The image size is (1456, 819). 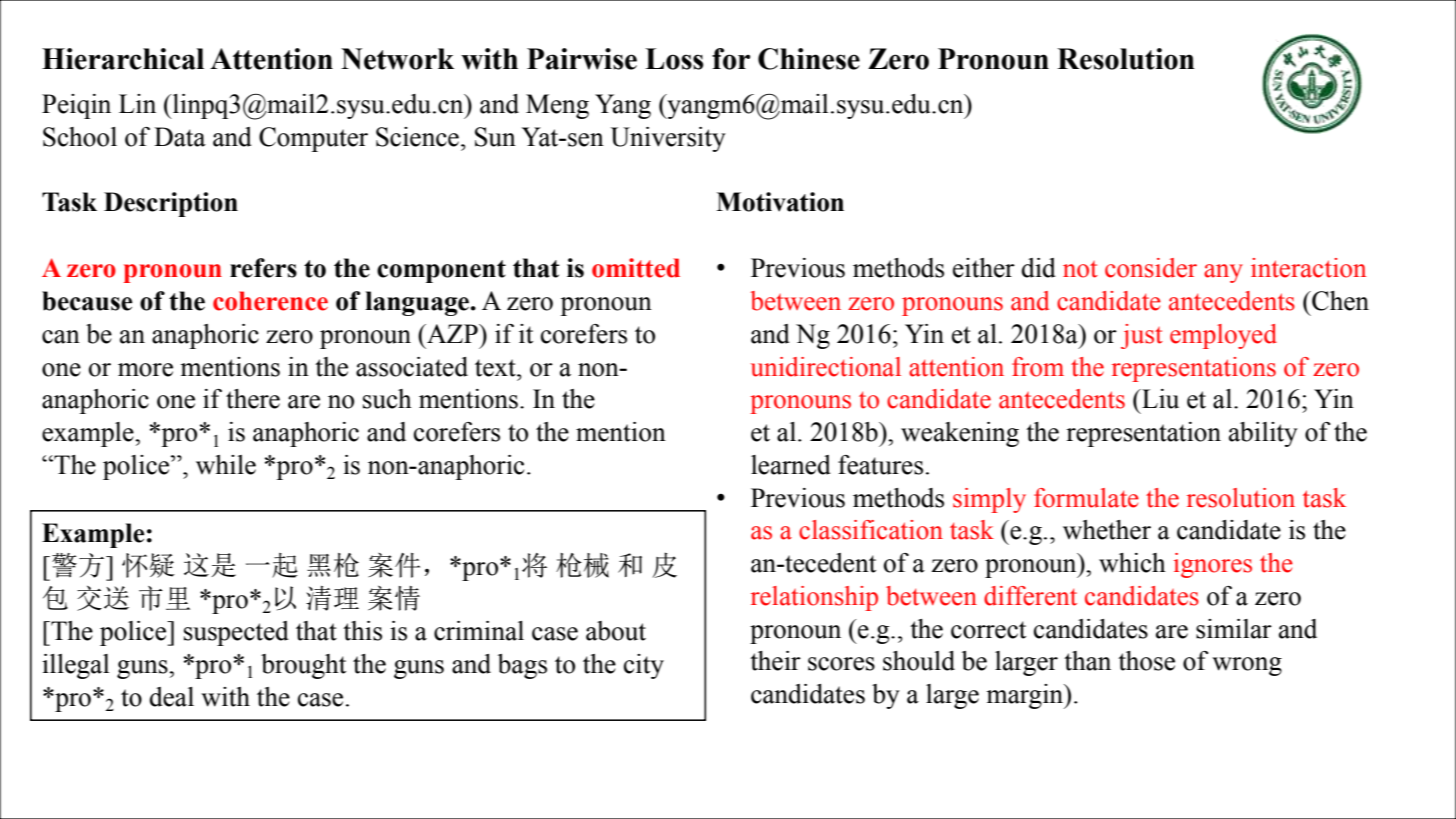 I want to click on employed, so click(x=1223, y=336).
